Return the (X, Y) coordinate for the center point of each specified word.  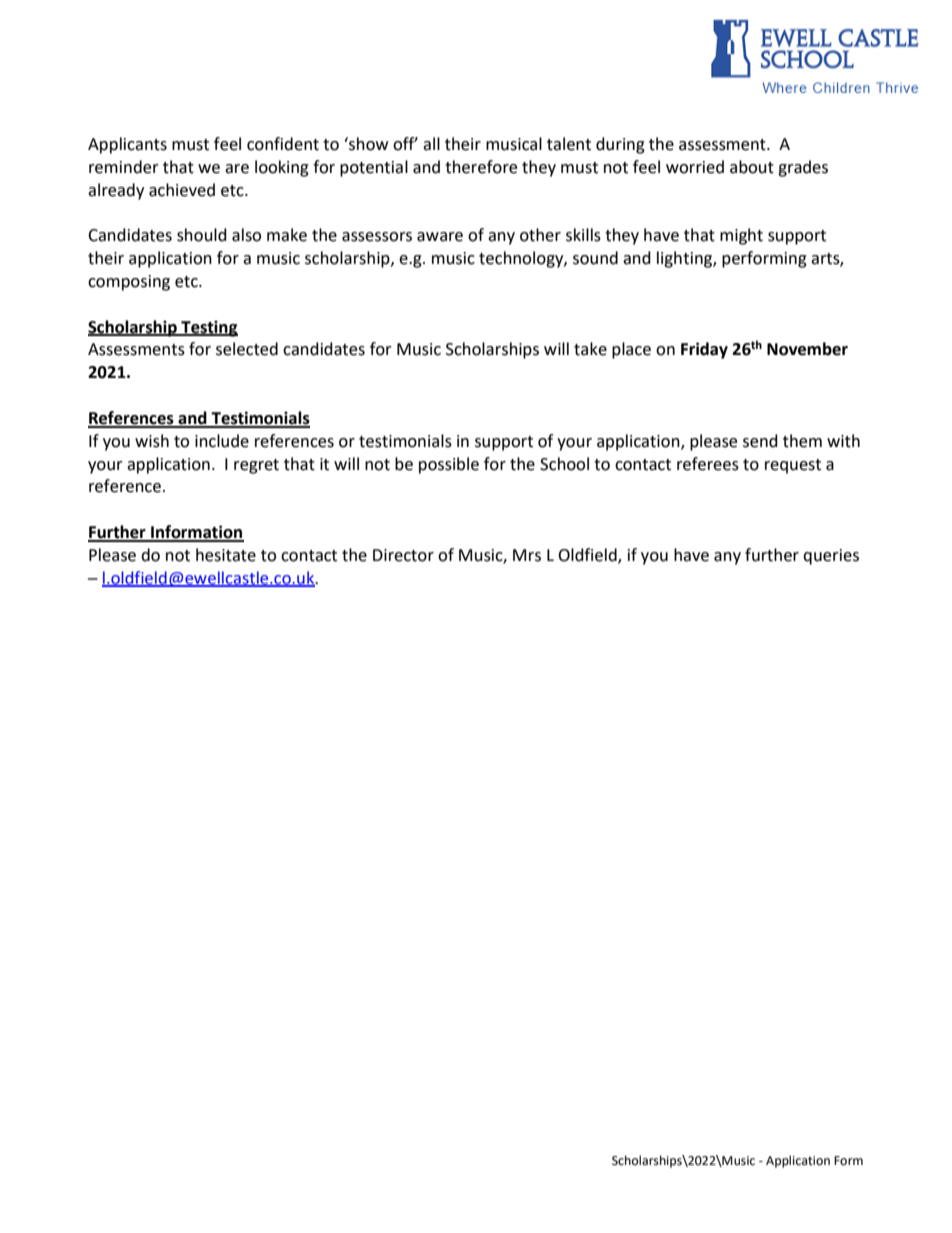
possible (449, 465)
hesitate (226, 555)
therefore (481, 167)
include (222, 441)
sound (595, 258)
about (752, 167)
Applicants (127, 145)
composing (129, 283)
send (760, 441)
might (741, 236)
